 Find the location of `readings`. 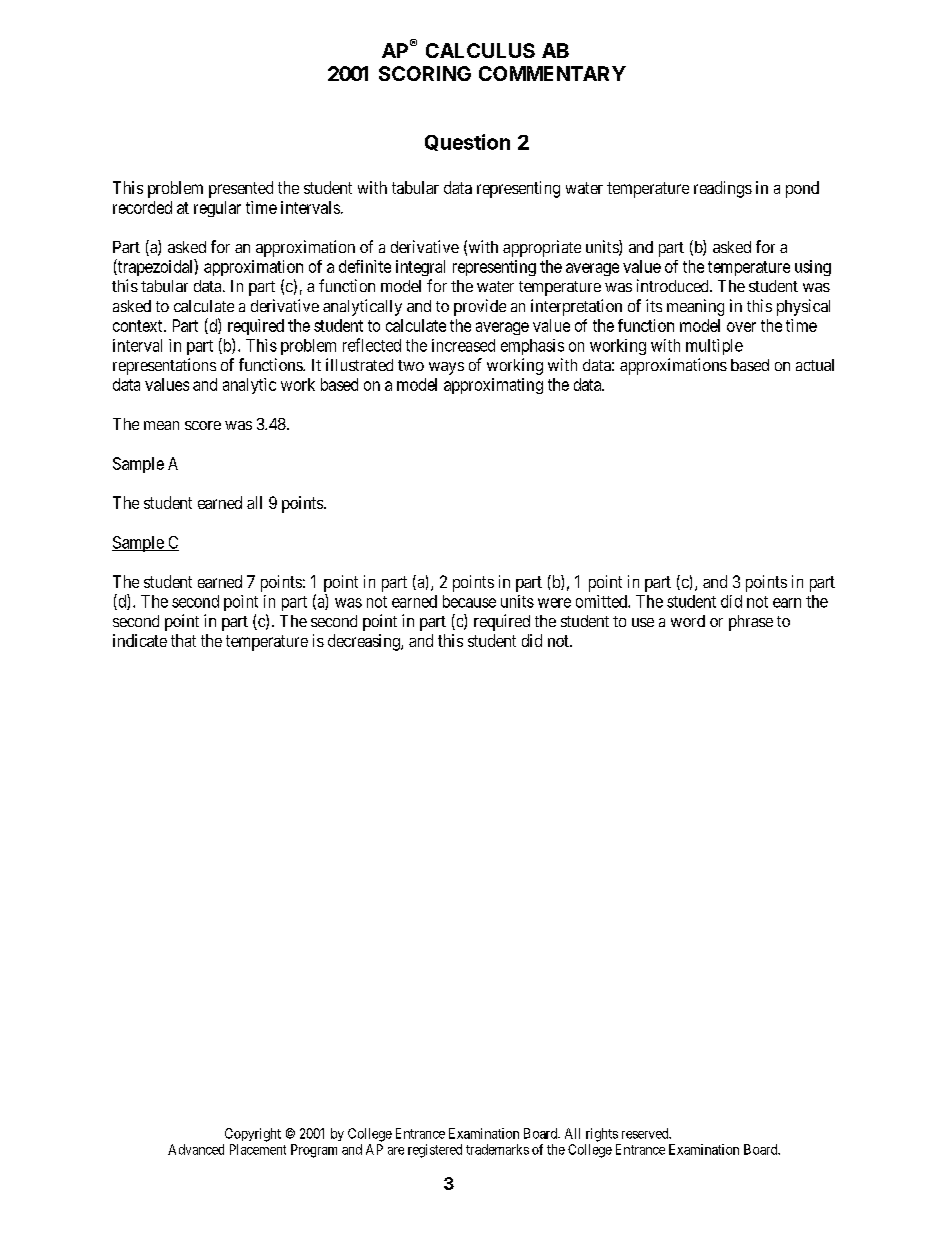

readings is located at coordinates (723, 189).
